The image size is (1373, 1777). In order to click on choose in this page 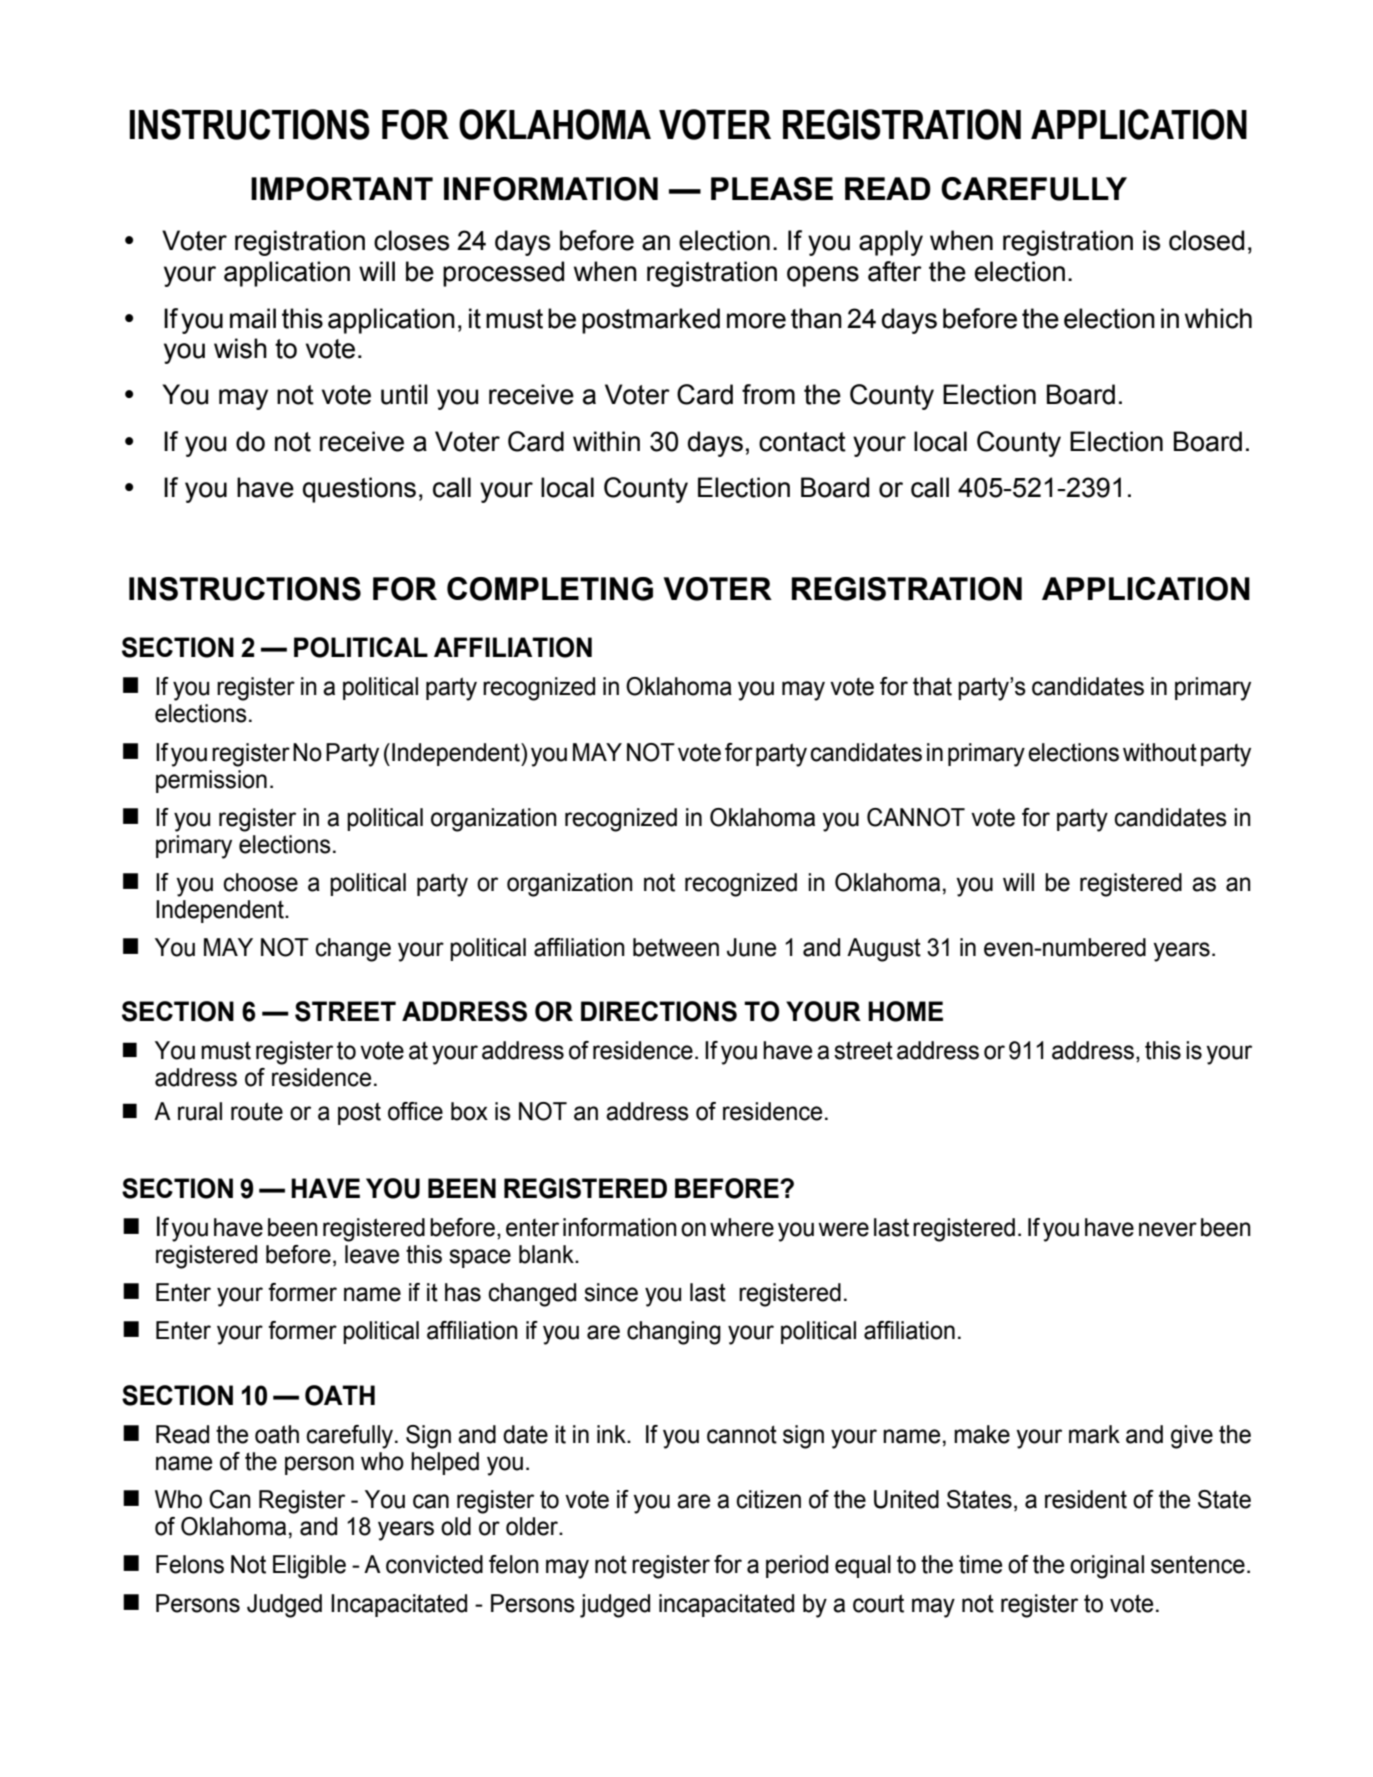, I will do `click(260, 882)`.
